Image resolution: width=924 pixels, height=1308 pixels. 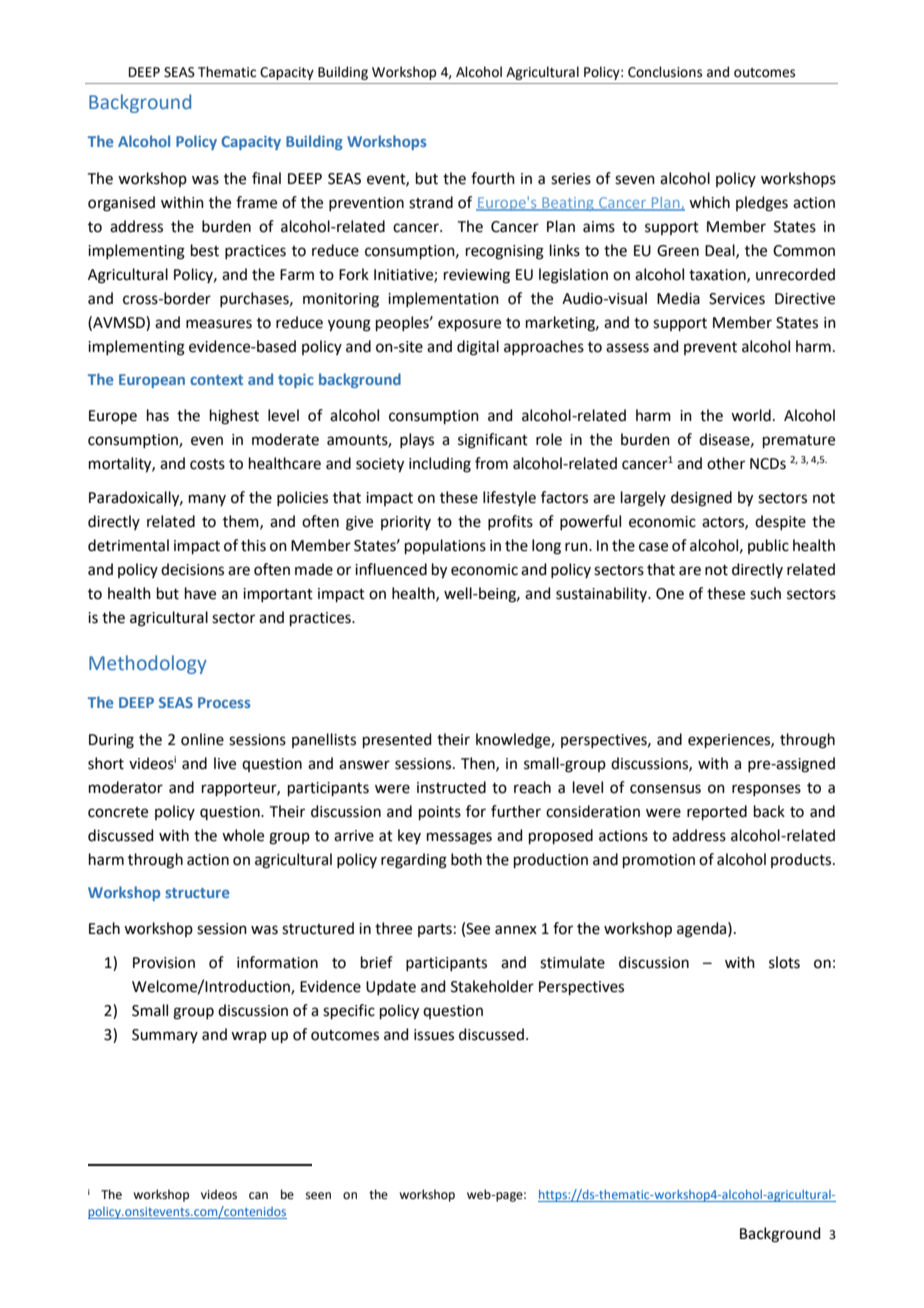 What do you see at coordinates (765, 593) in the screenshot?
I see `such` at bounding box center [765, 593].
